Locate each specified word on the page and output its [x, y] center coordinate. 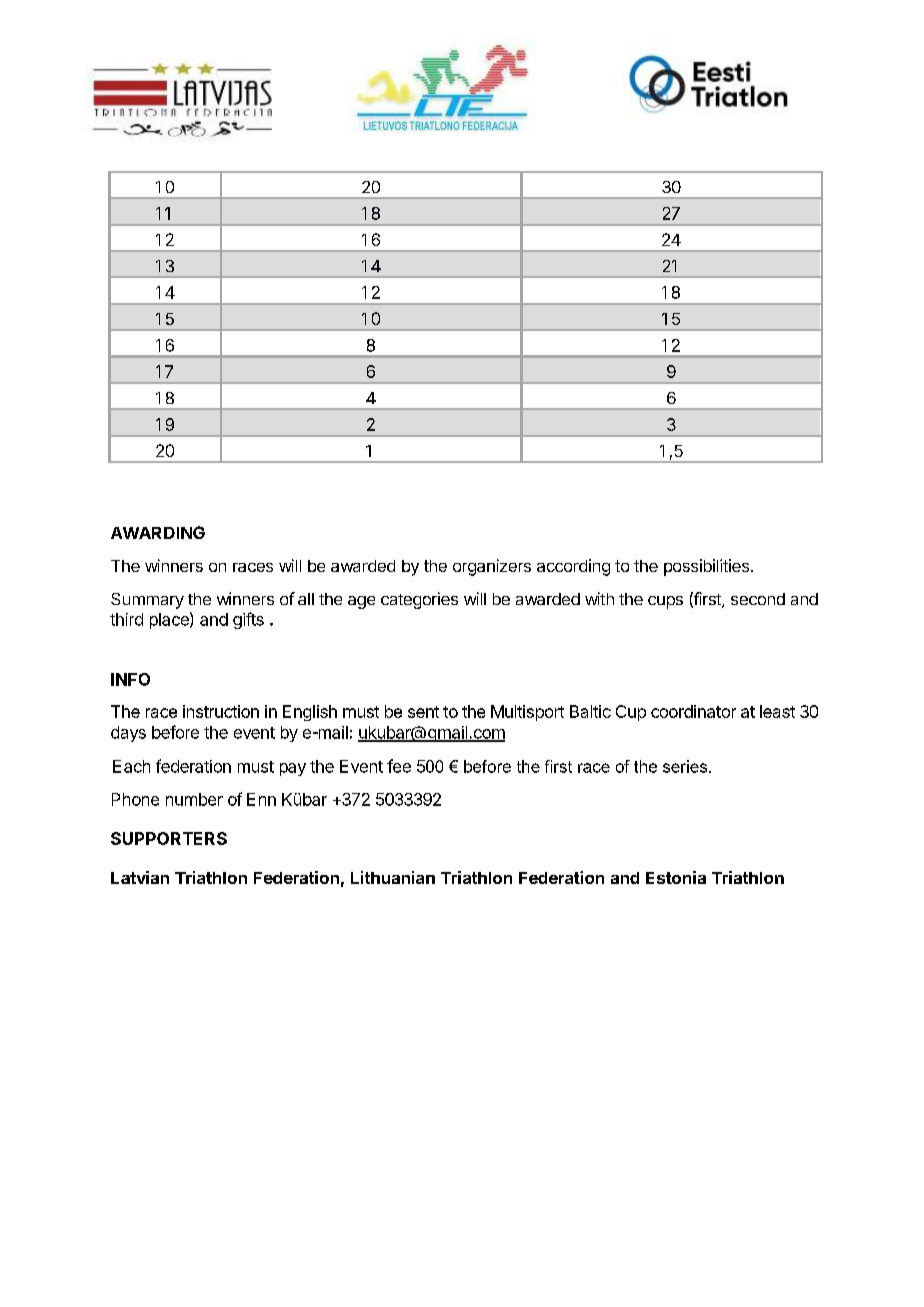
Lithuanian [393, 877]
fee [399, 766]
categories [419, 600]
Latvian [140, 877]
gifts [248, 620]
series [686, 766]
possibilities [706, 567]
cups [665, 602]
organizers [492, 567]
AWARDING [158, 532]
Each [131, 766]
